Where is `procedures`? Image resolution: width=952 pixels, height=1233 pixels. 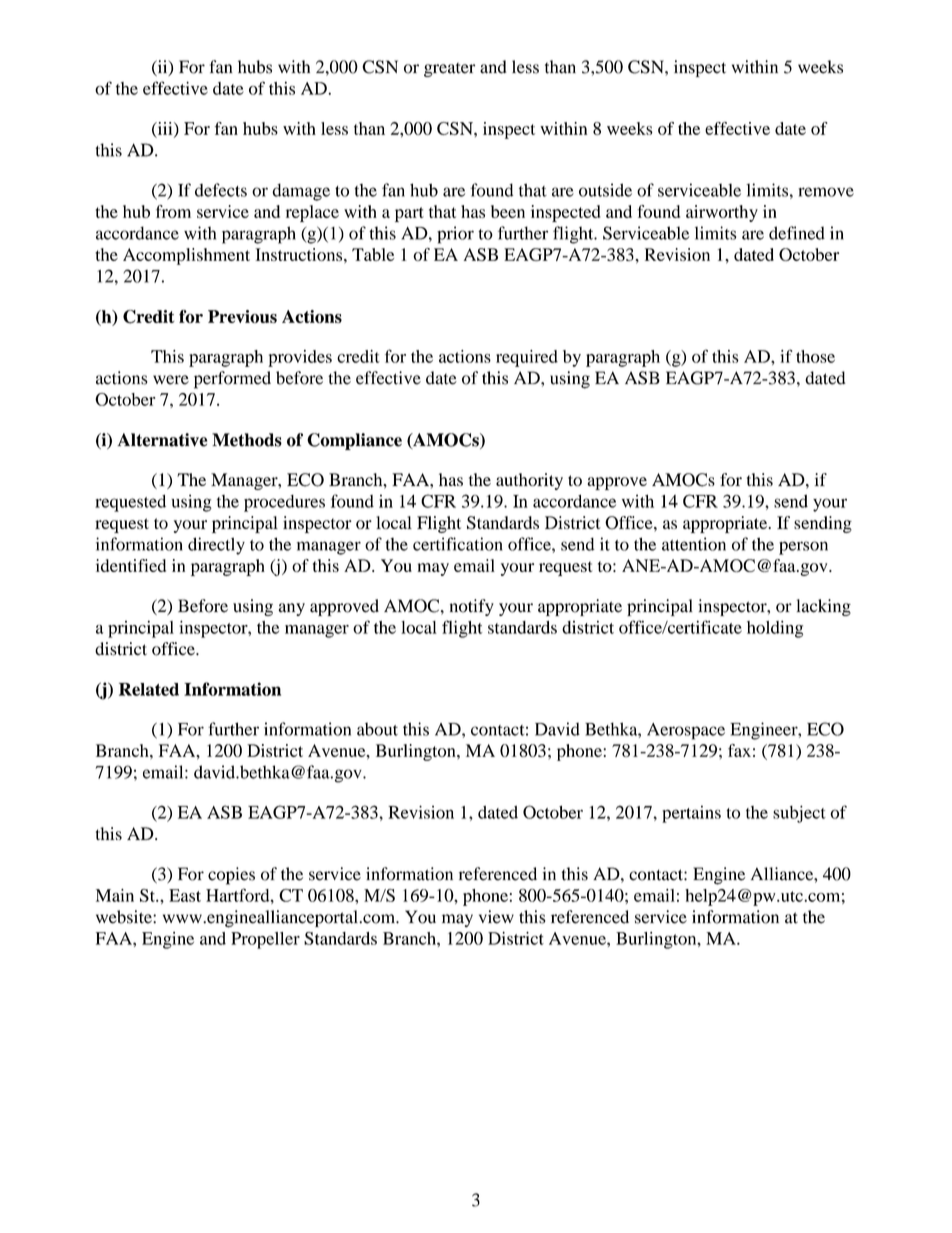
procedures is located at coordinates (284, 503).
